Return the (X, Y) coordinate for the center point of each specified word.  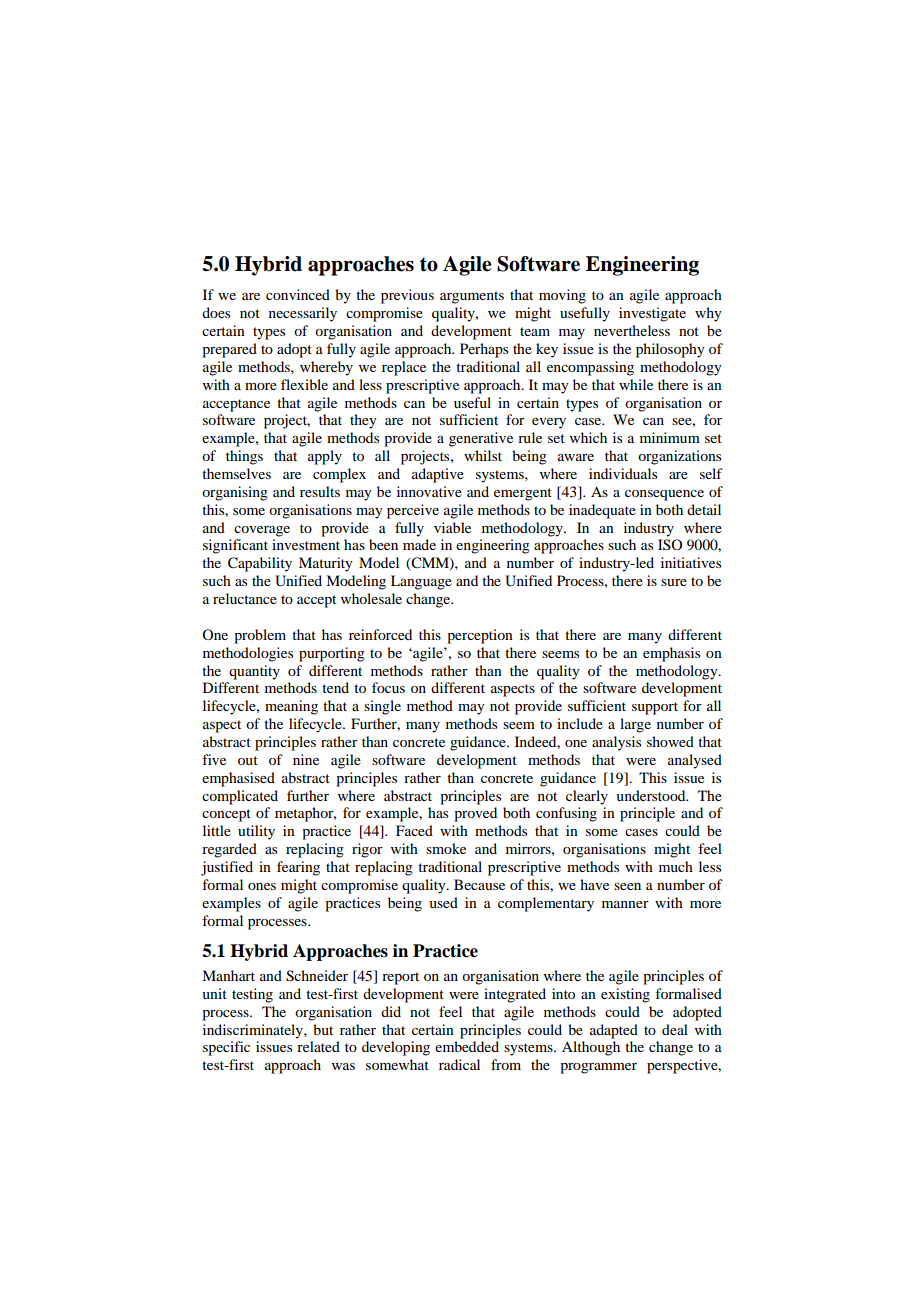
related (318, 1046)
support (655, 708)
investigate (652, 314)
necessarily (303, 314)
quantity (254, 672)
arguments (472, 297)
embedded (467, 1046)
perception (480, 636)
